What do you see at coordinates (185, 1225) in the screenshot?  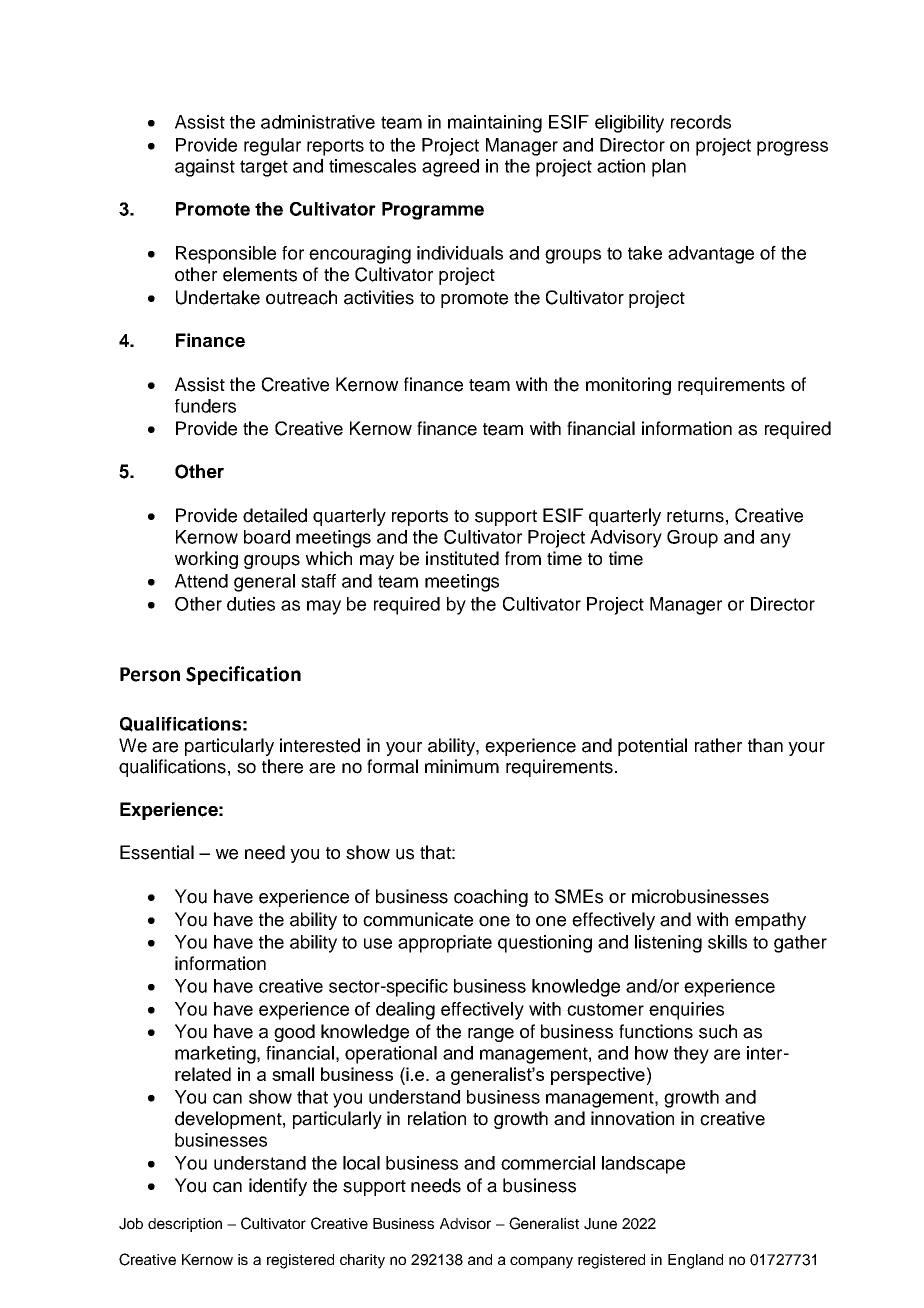 I see `description` at bounding box center [185, 1225].
